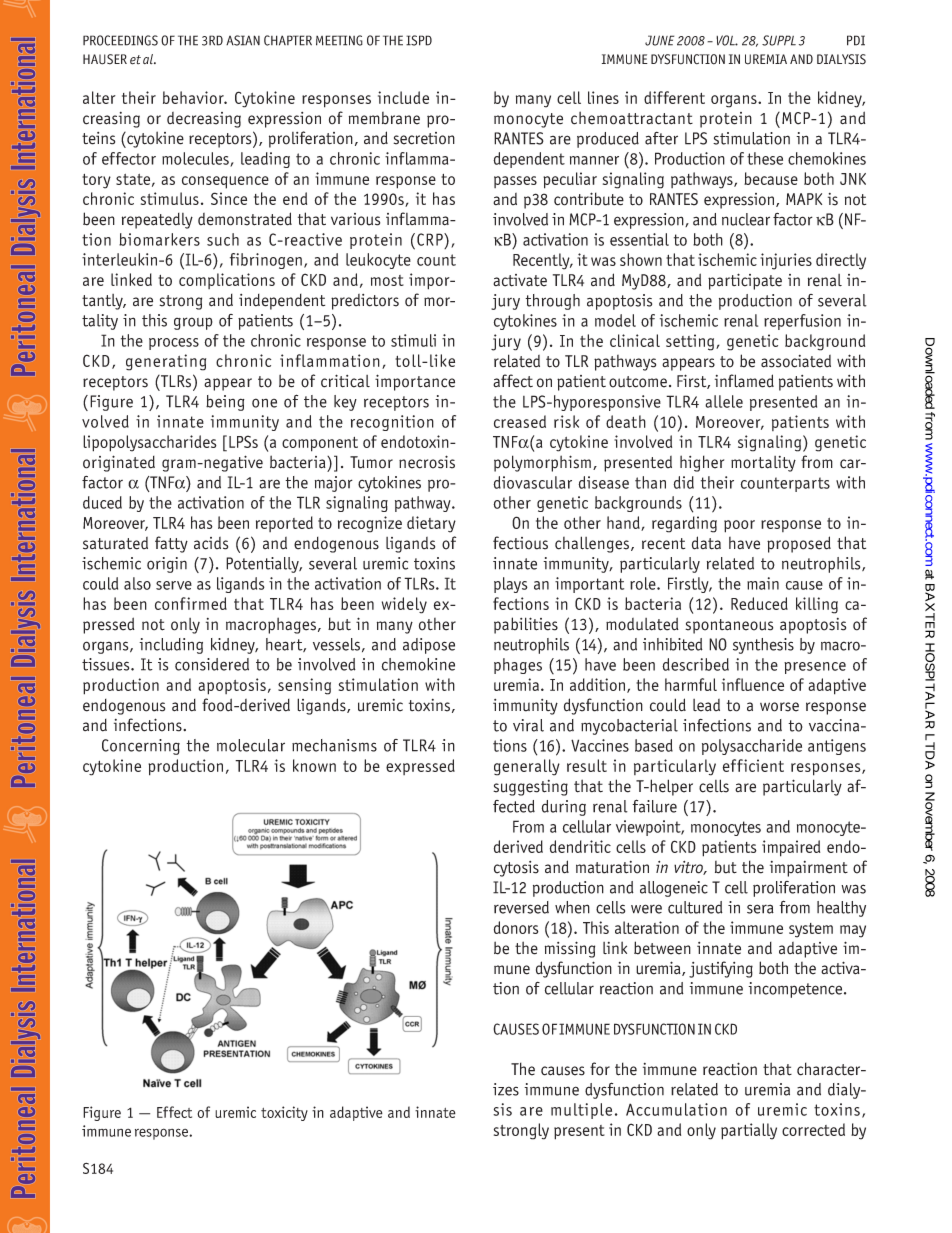 Image resolution: width=952 pixels, height=1233 pixels. Describe the element at coordinates (581, 1111) in the document. I see `multiple` at that location.
